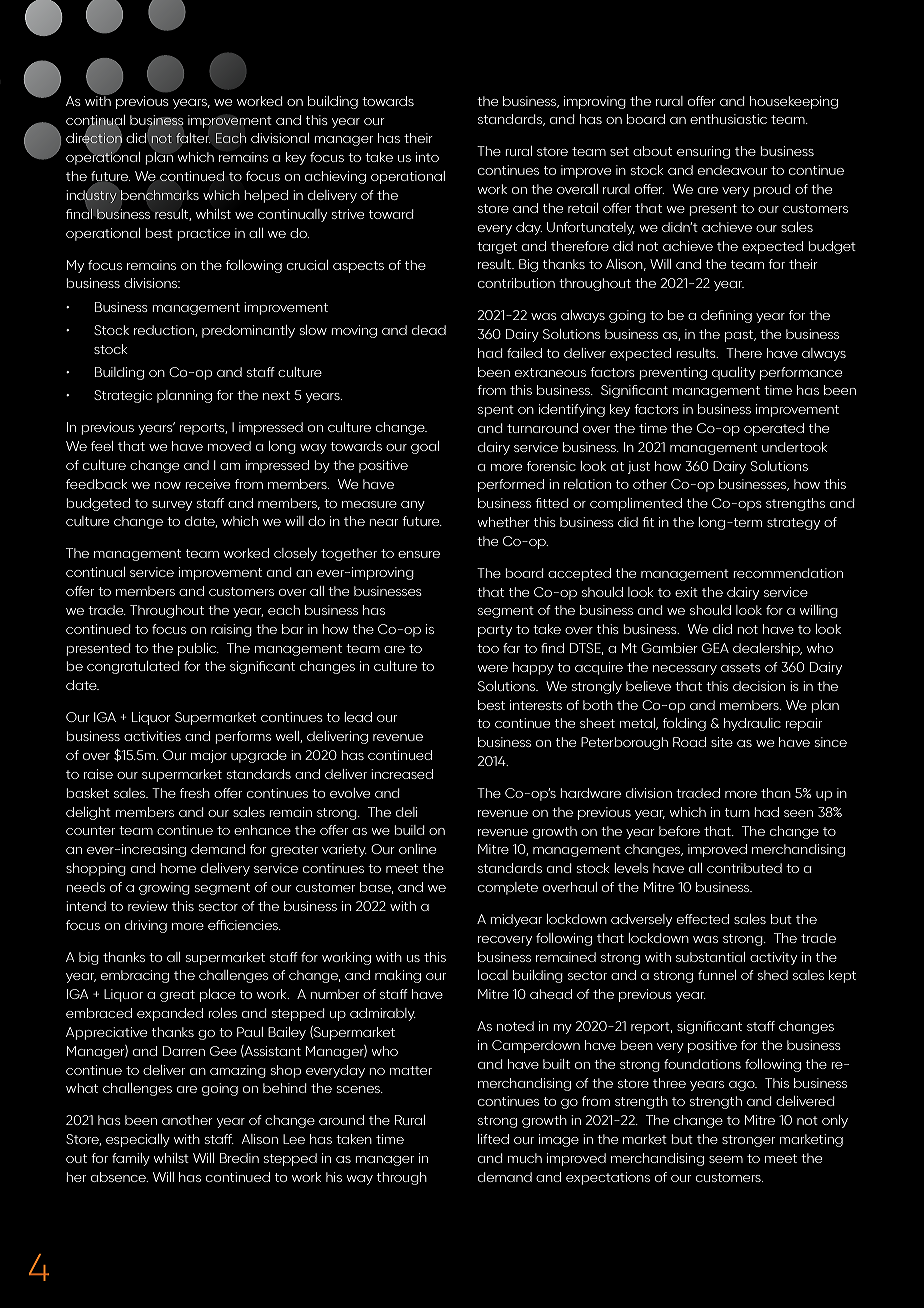 The height and width of the document is (1308, 924). Describe the element at coordinates (495, 631) in the document. I see `party` at that location.
